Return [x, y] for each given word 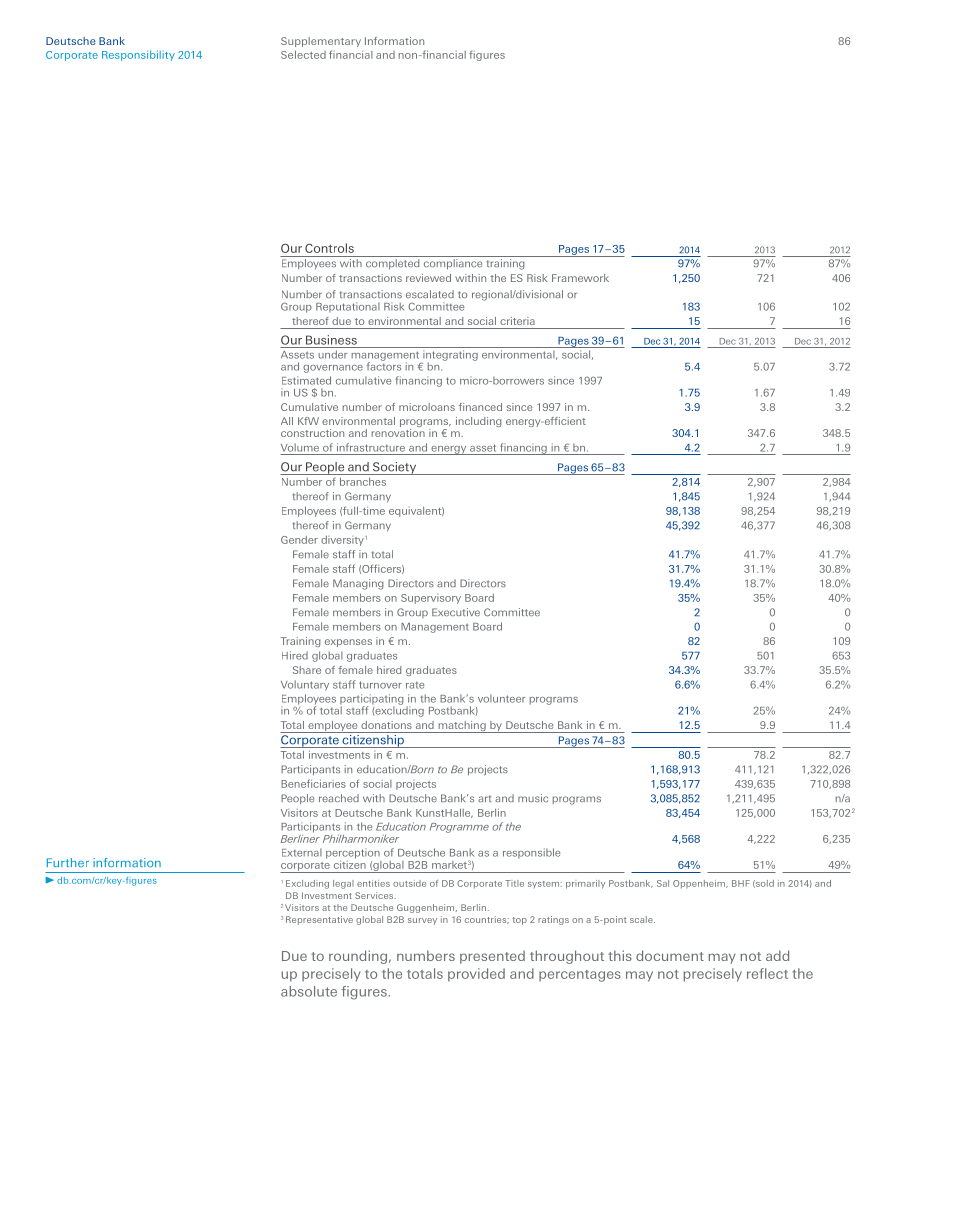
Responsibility [138, 55]
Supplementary [321, 42]
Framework [580, 278]
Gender [299, 540]
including [479, 422]
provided [476, 975]
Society [394, 468]
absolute [309, 991]
